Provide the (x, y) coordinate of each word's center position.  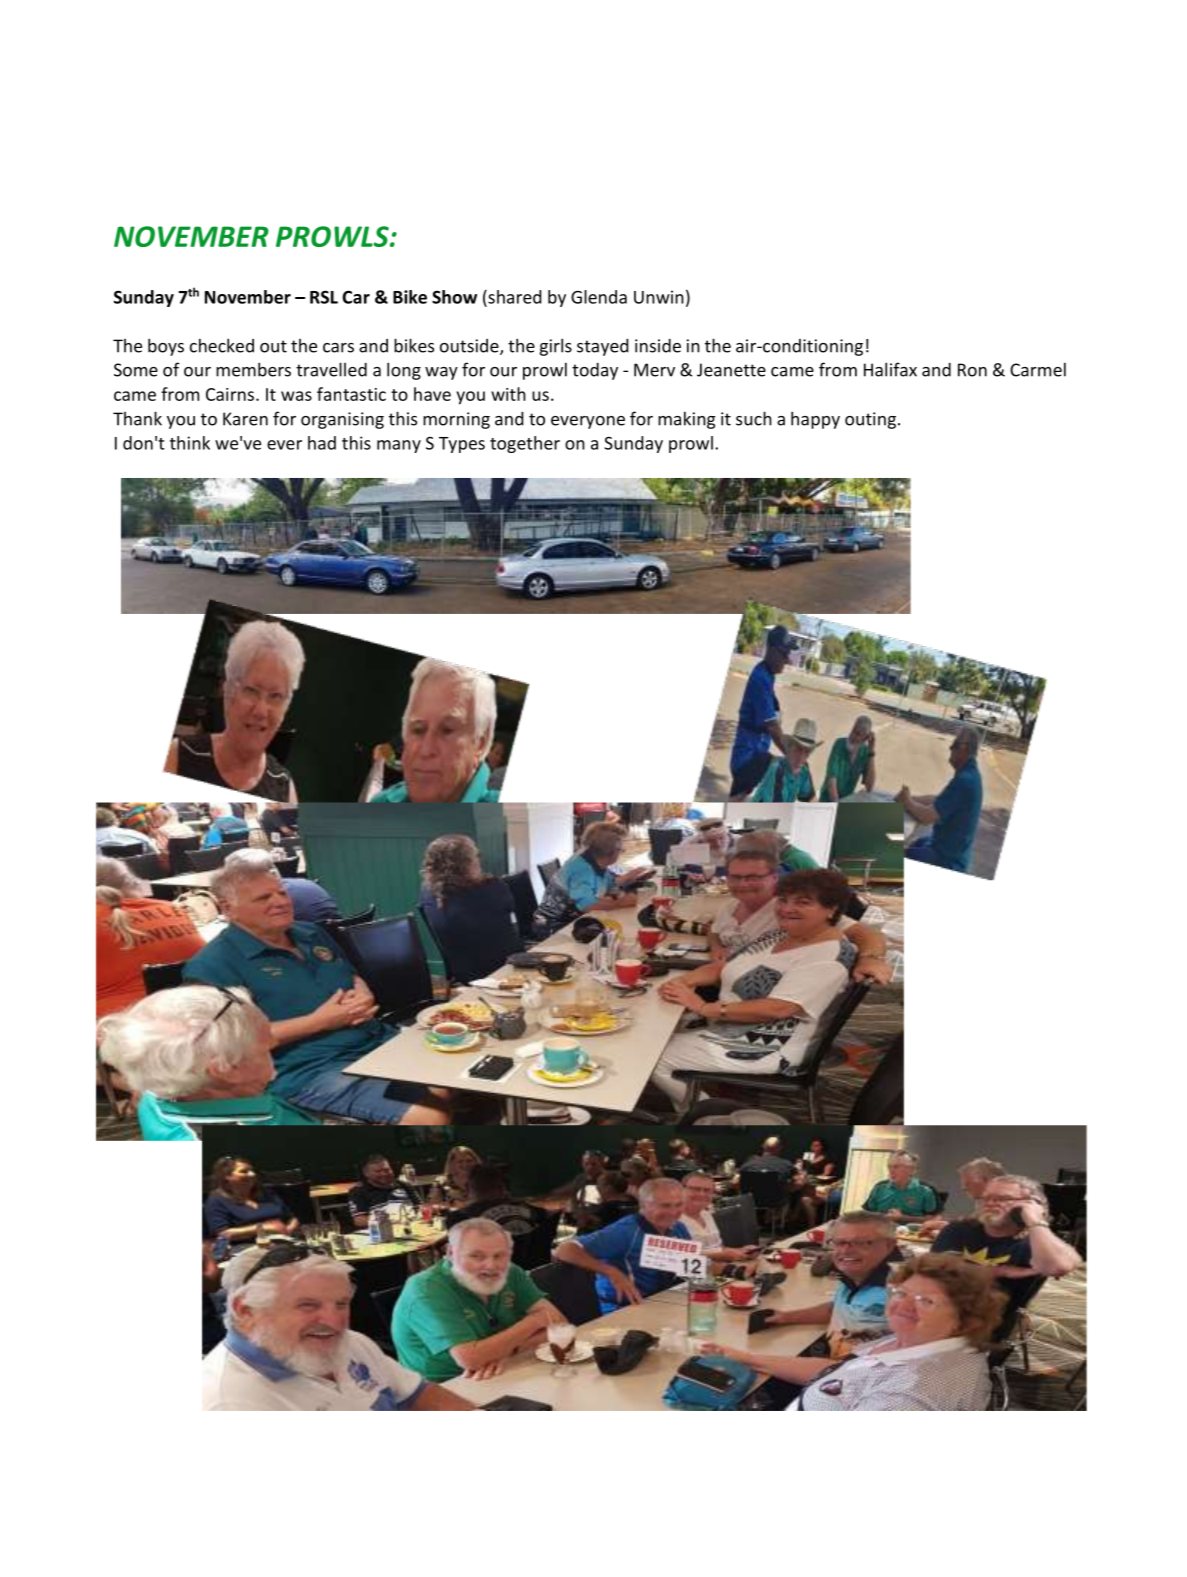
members (253, 369)
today (595, 371)
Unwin (659, 297)
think (190, 443)
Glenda (599, 297)
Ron (972, 370)
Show (454, 297)
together (525, 444)
